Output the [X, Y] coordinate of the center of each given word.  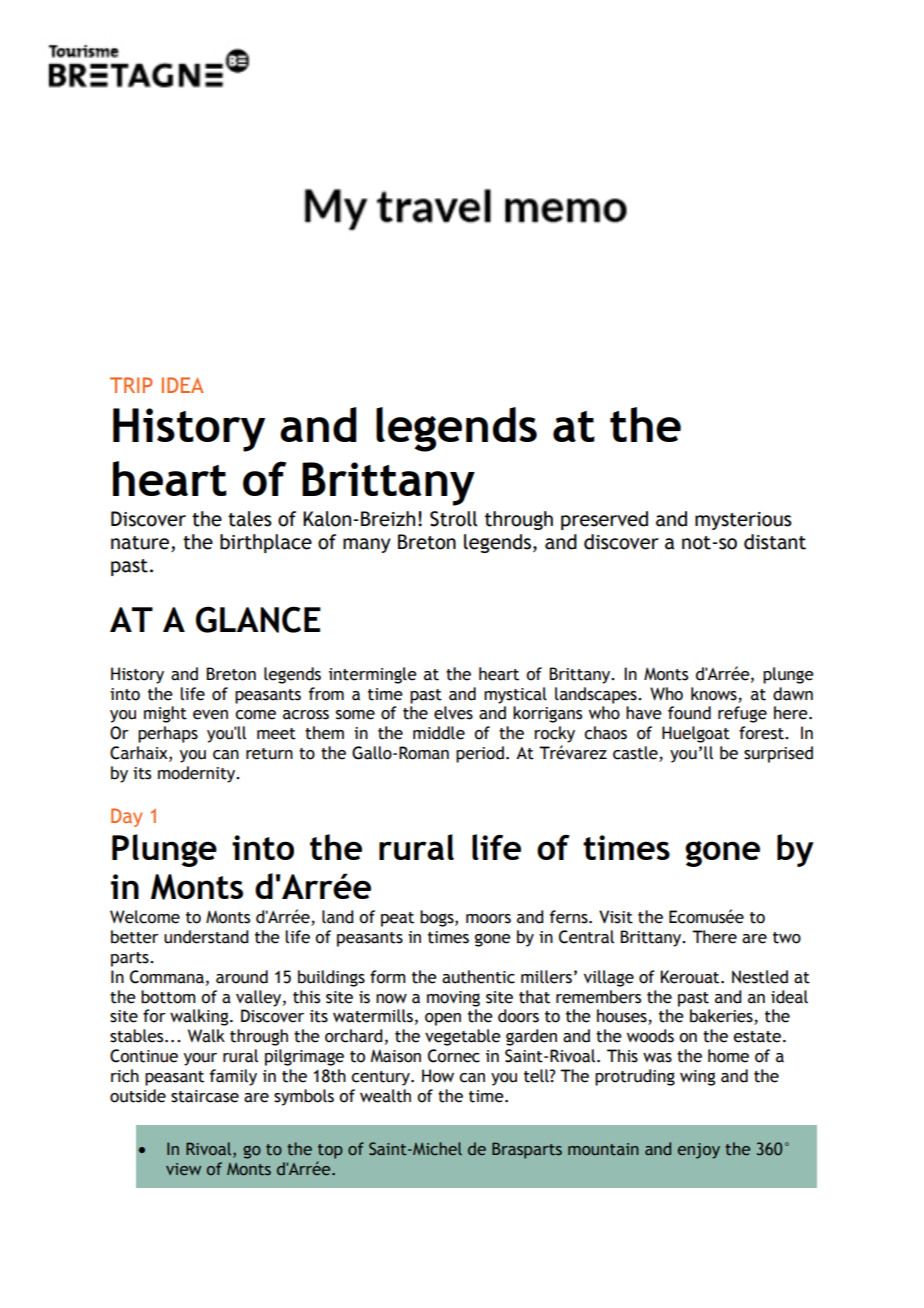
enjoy [699, 1151]
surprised [778, 754]
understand [206, 937]
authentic [478, 977]
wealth [385, 1096]
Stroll [454, 519]
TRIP [131, 385]
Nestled [760, 977]
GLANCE [258, 619]
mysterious [743, 521]
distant [775, 542]
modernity [198, 774]
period [480, 754]
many [367, 545]
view [183, 1169]
